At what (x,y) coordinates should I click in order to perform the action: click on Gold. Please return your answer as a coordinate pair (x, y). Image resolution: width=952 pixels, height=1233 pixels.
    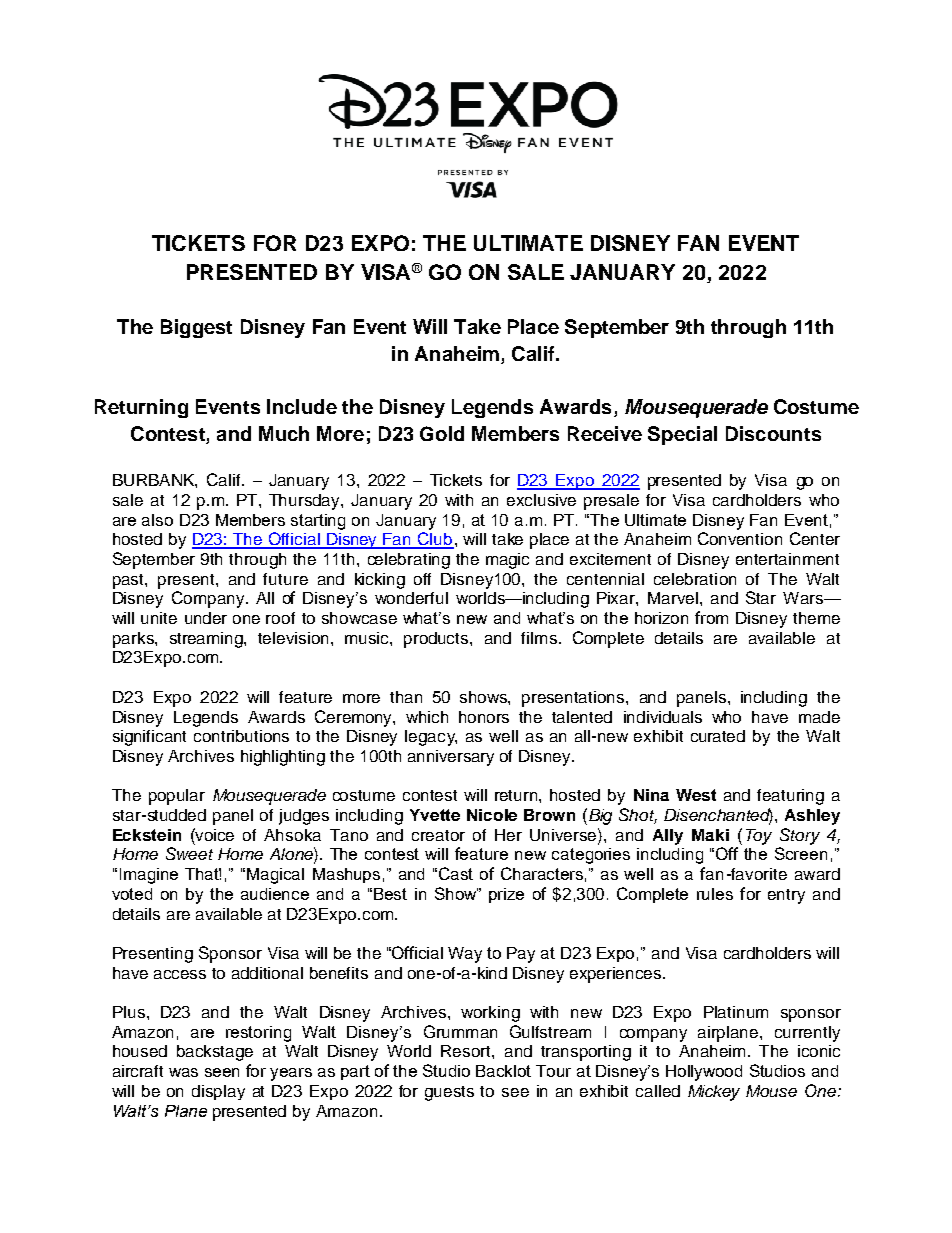
    Looking at the image, I should click on (442, 433).
